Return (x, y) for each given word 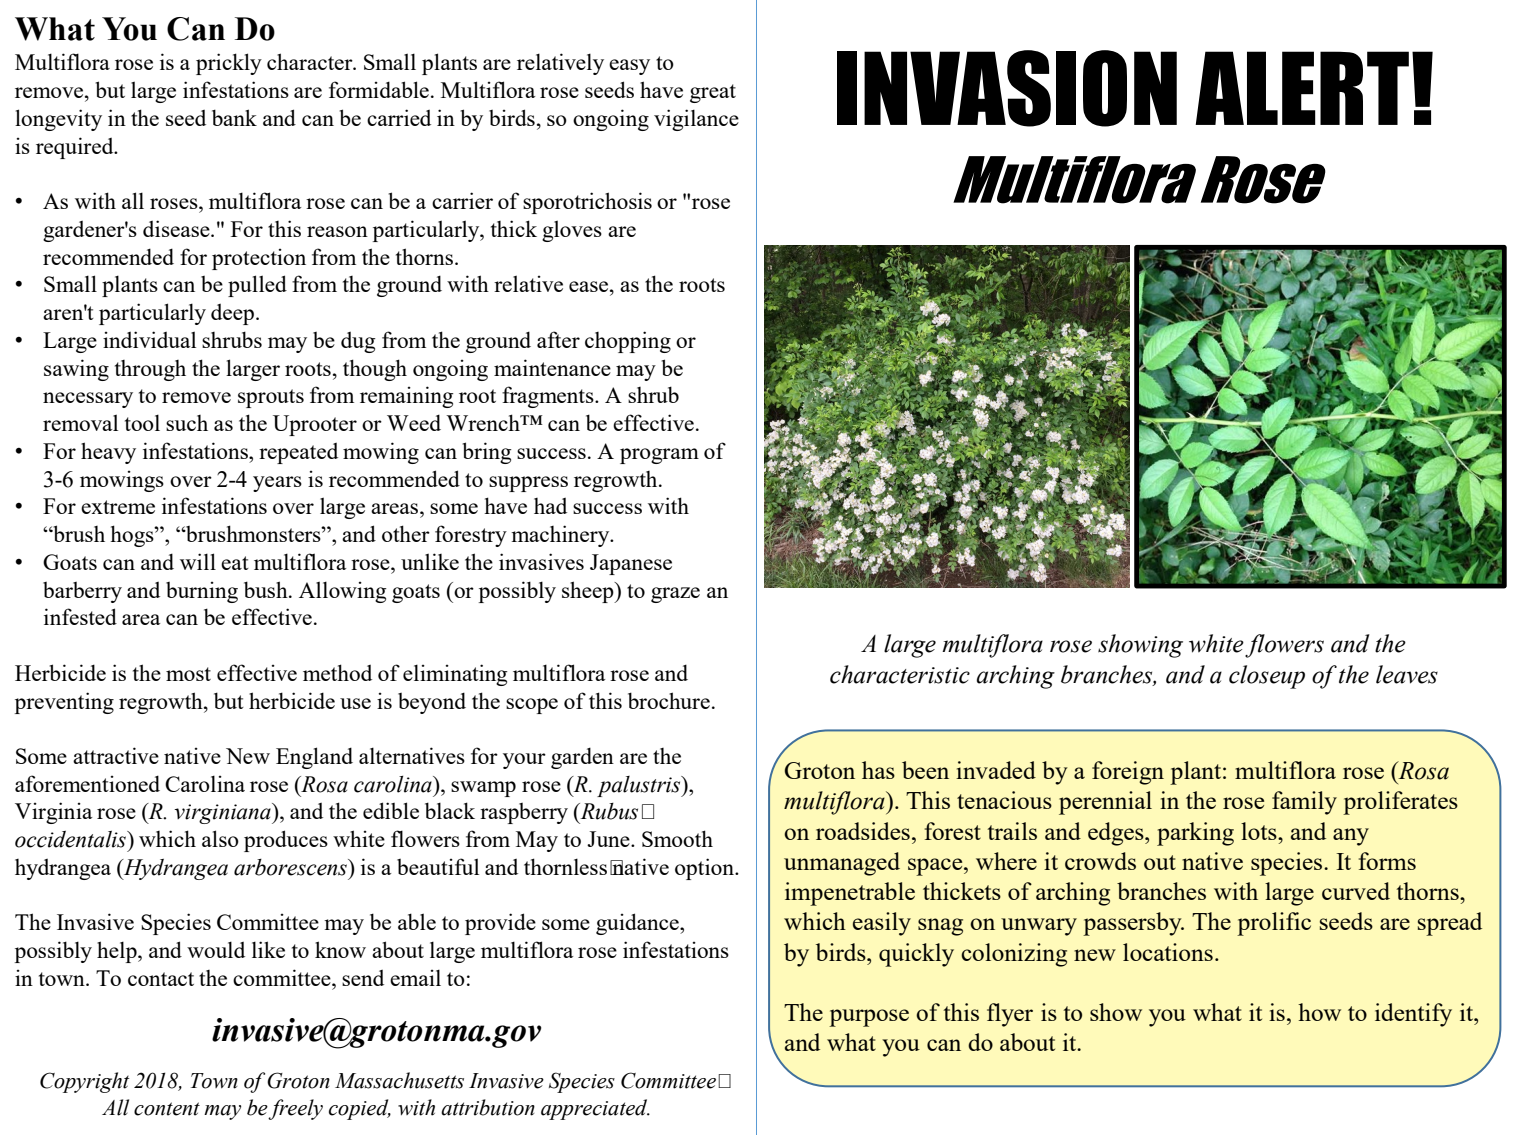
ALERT (1302, 88)
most (188, 674)
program (659, 456)
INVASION (1007, 88)
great (713, 93)
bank (234, 117)
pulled (257, 286)
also (220, 838)
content (167, 1109)
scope (532, 706)
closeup (1267, 677)
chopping (628, 342)
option (706, 869)
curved (1356, 891)
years (277, 484)
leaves (1407, 674)
